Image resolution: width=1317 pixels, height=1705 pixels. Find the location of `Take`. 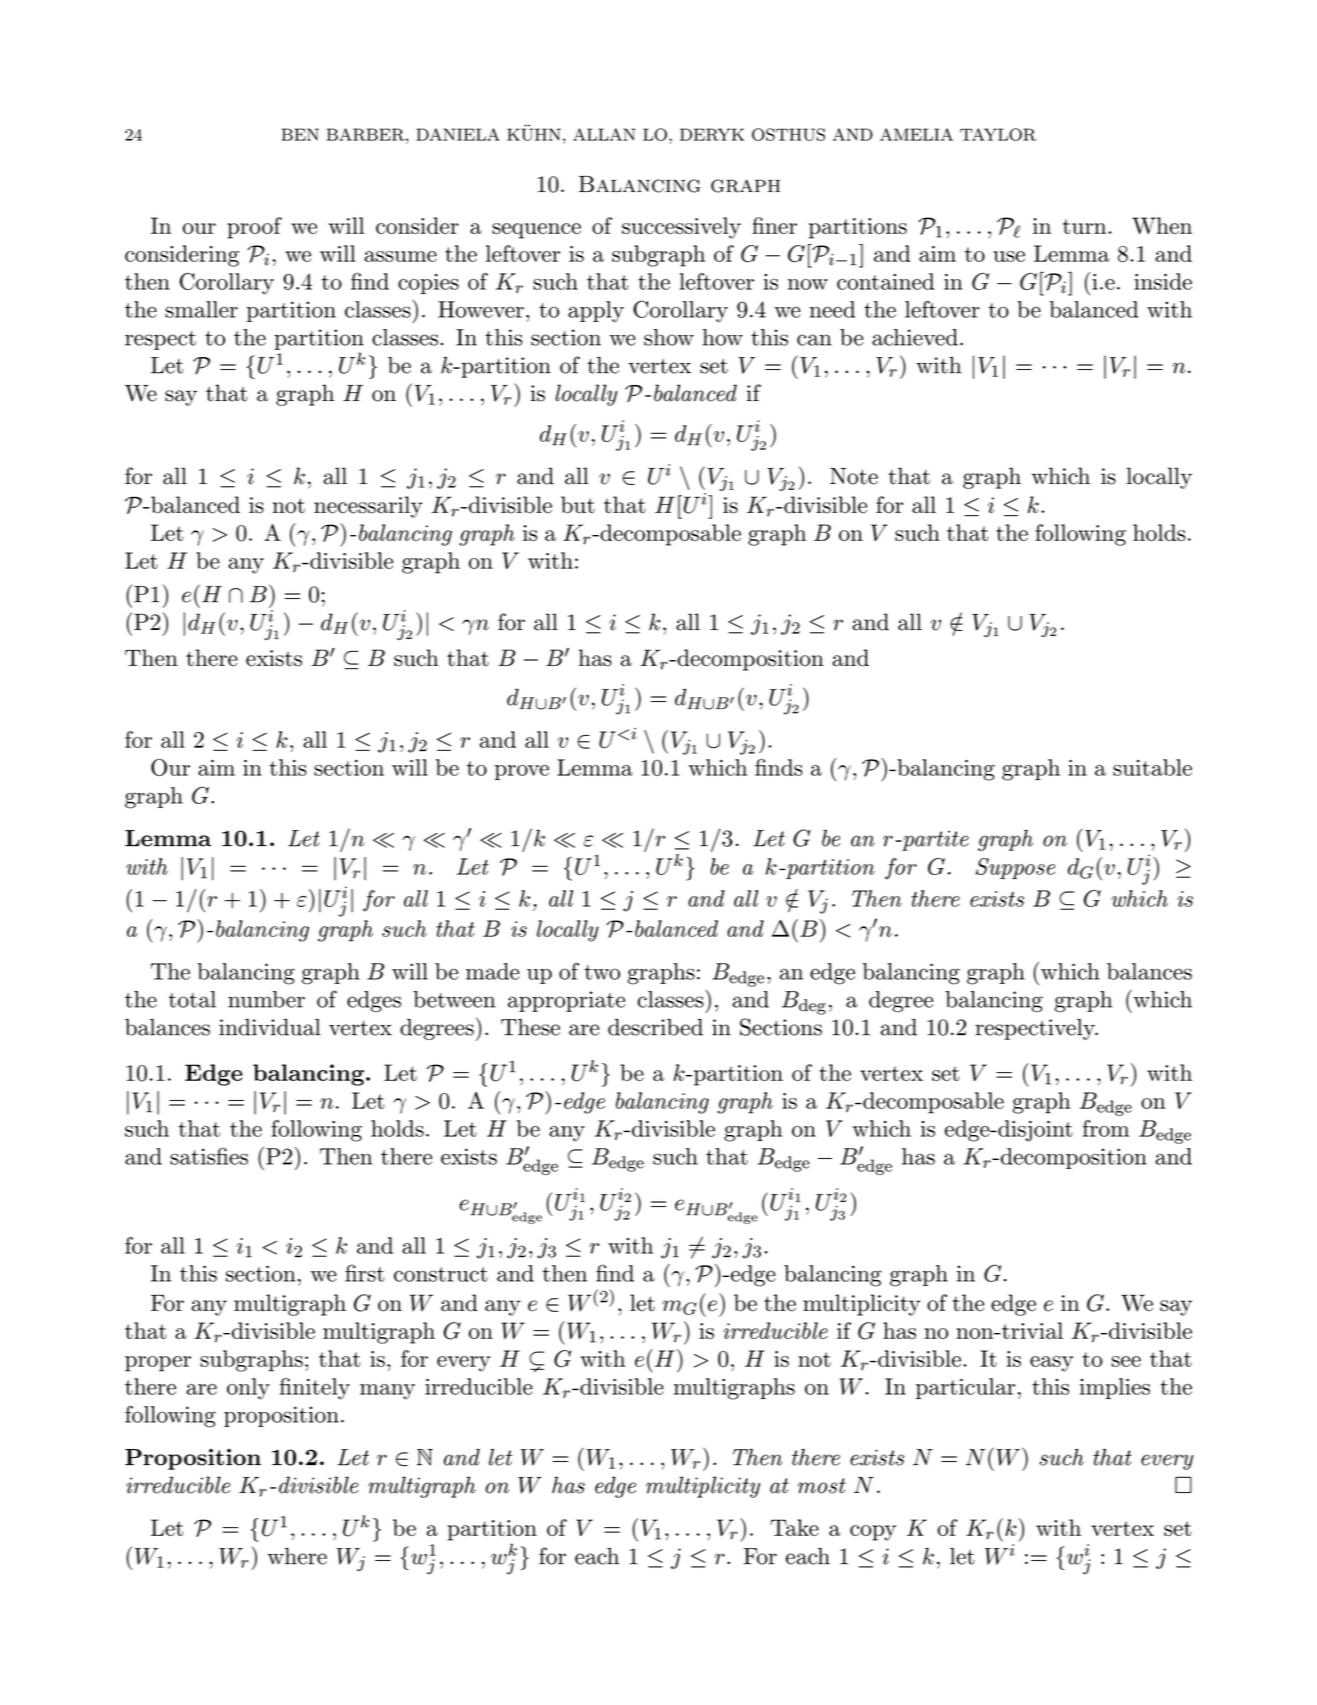

Take is located at coordinates (795, 1527).
